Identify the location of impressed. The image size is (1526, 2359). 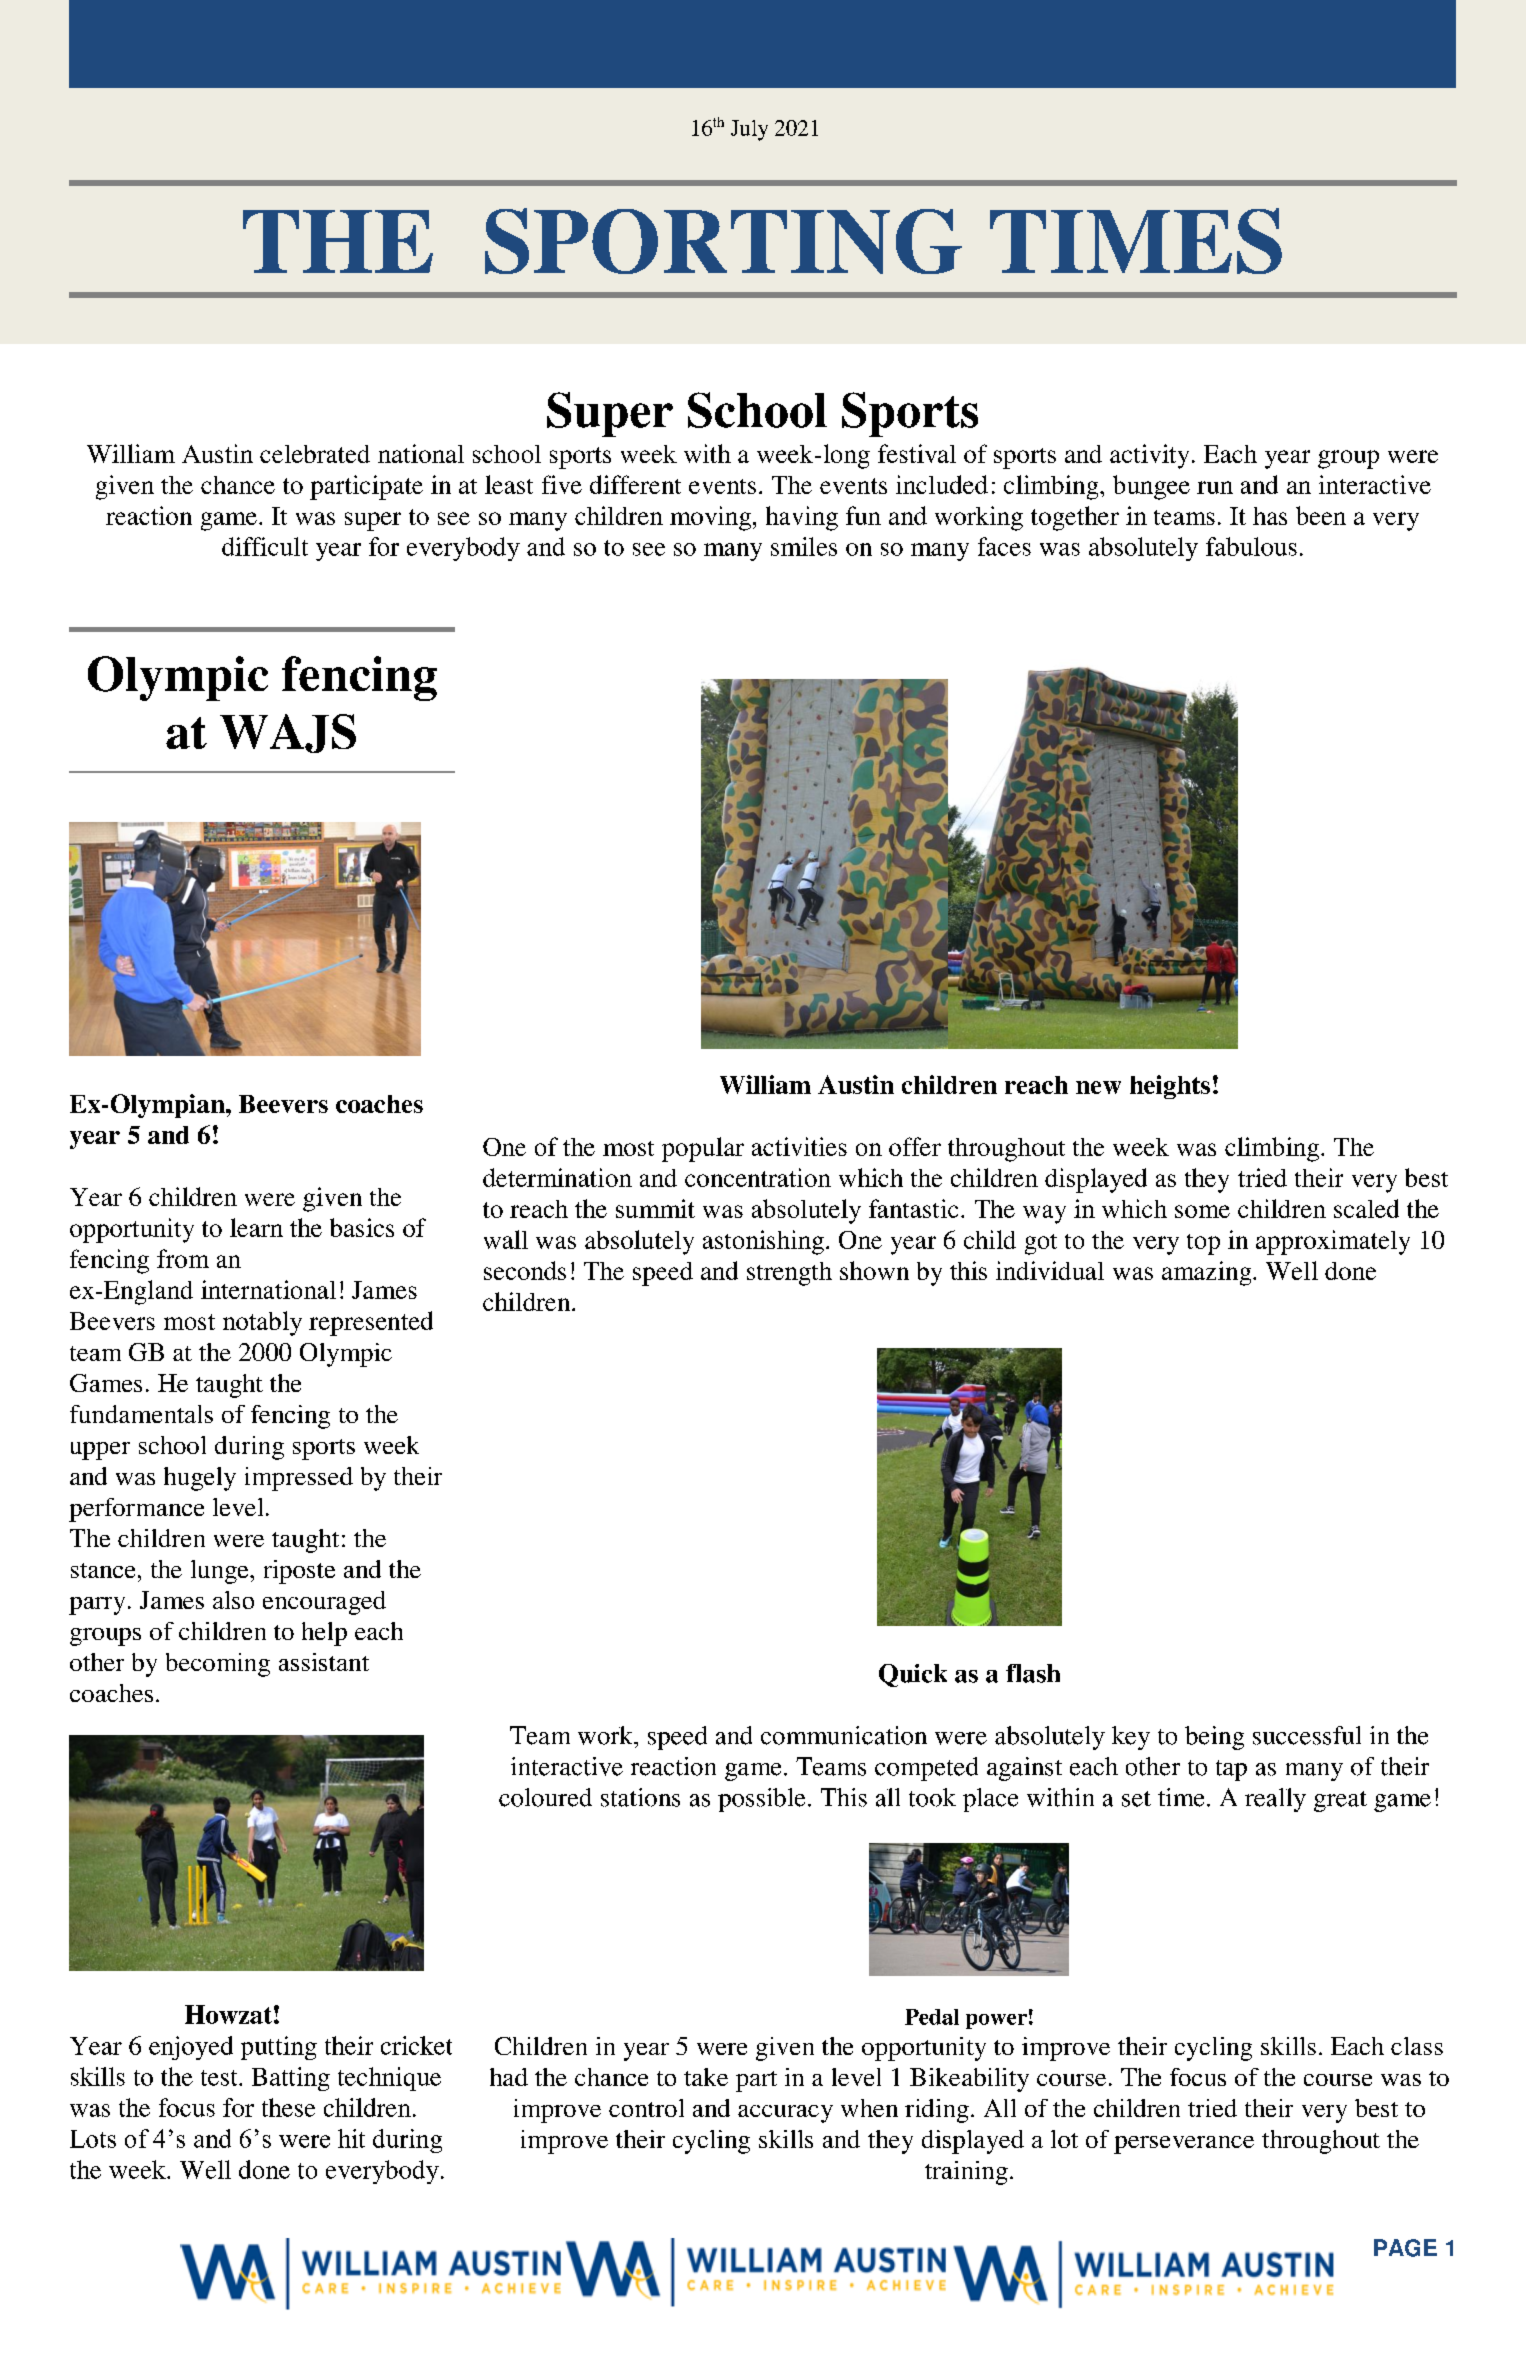
(299, 1479).
